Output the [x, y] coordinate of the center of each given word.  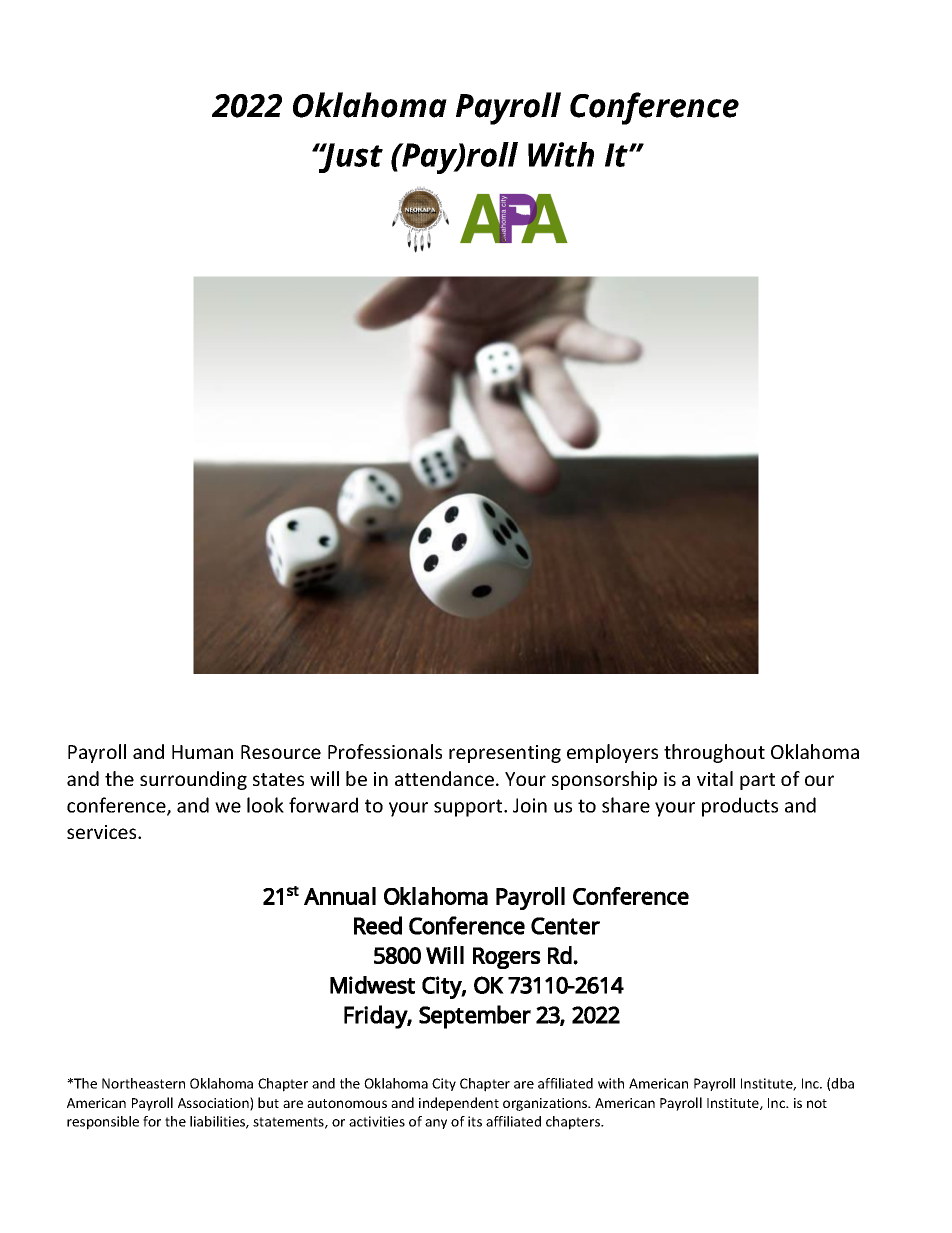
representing [505, 754]
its [475, 1121]
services [103, 832]
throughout [714, 753]
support [469, 808]
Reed [378, 925]
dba [842, 1083]
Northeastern [143, 1083]
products [740, 807]
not [817, 1103]
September [475, 1017]
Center [565, 926]
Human [202, 752]
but [268, 1102]
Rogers [507, 958]
